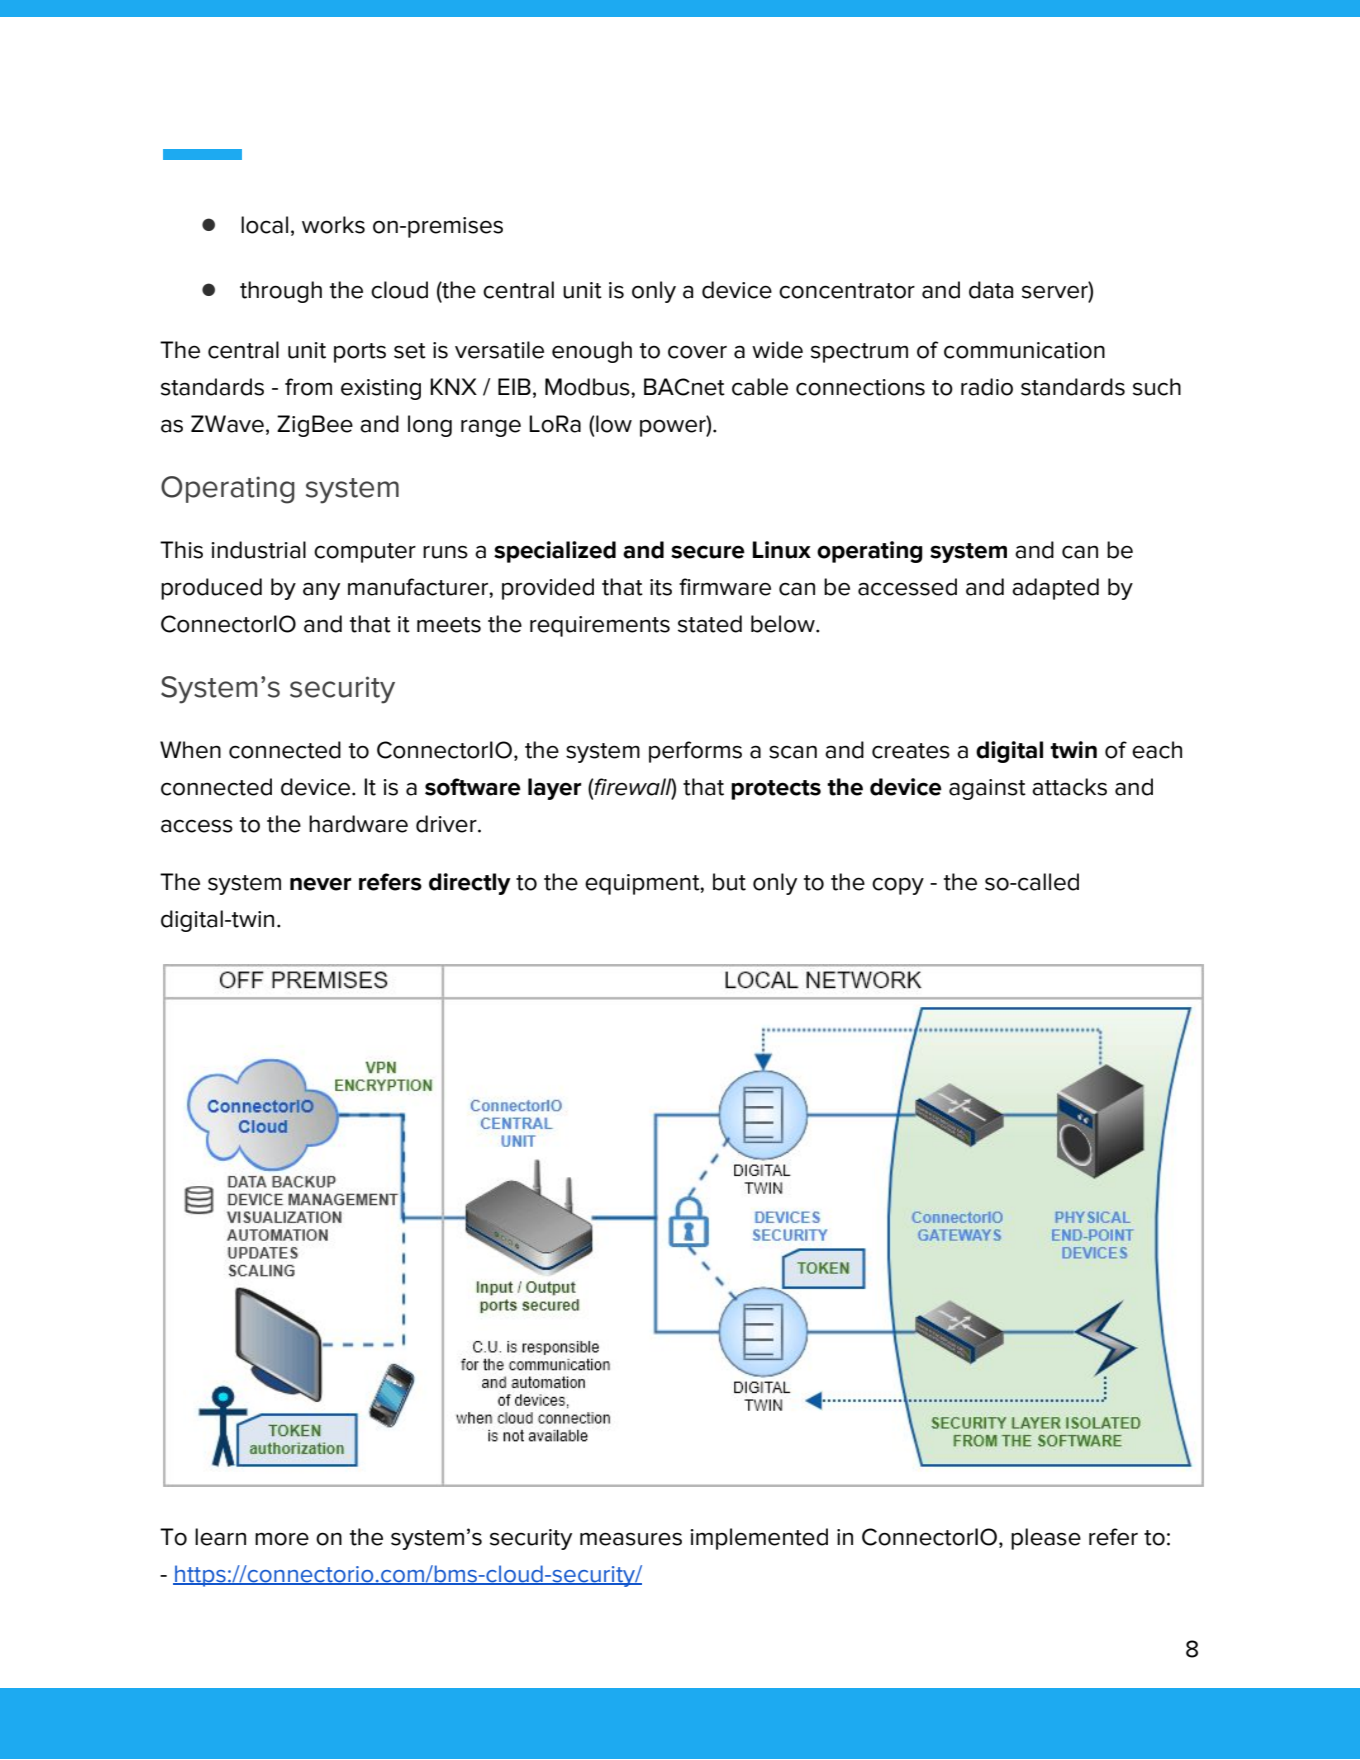 This page has height=1760, width=1360. I want to click on but, so click(729, 882).
